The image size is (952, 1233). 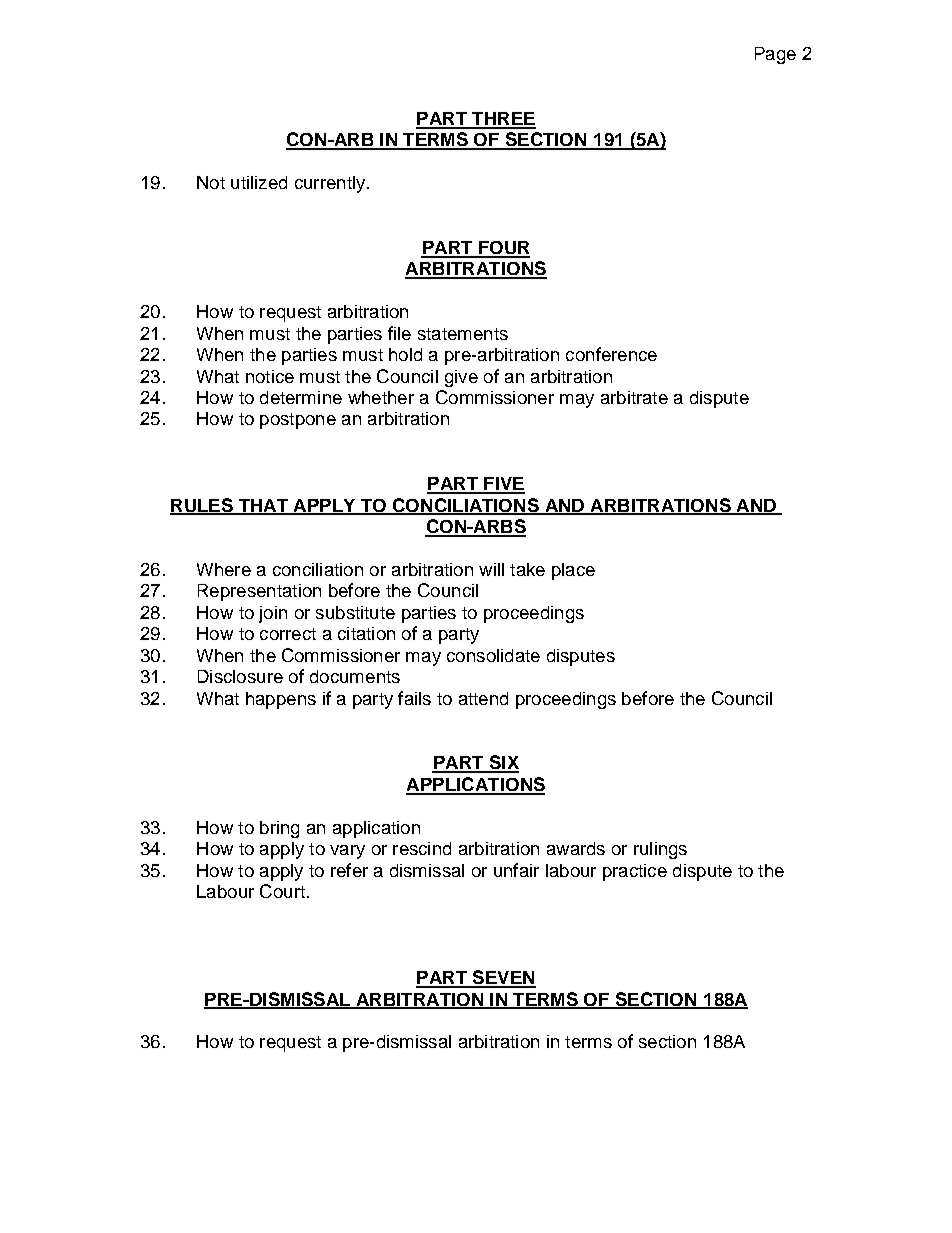 I want to click on SEVEN, so click(x=503, y=978).
